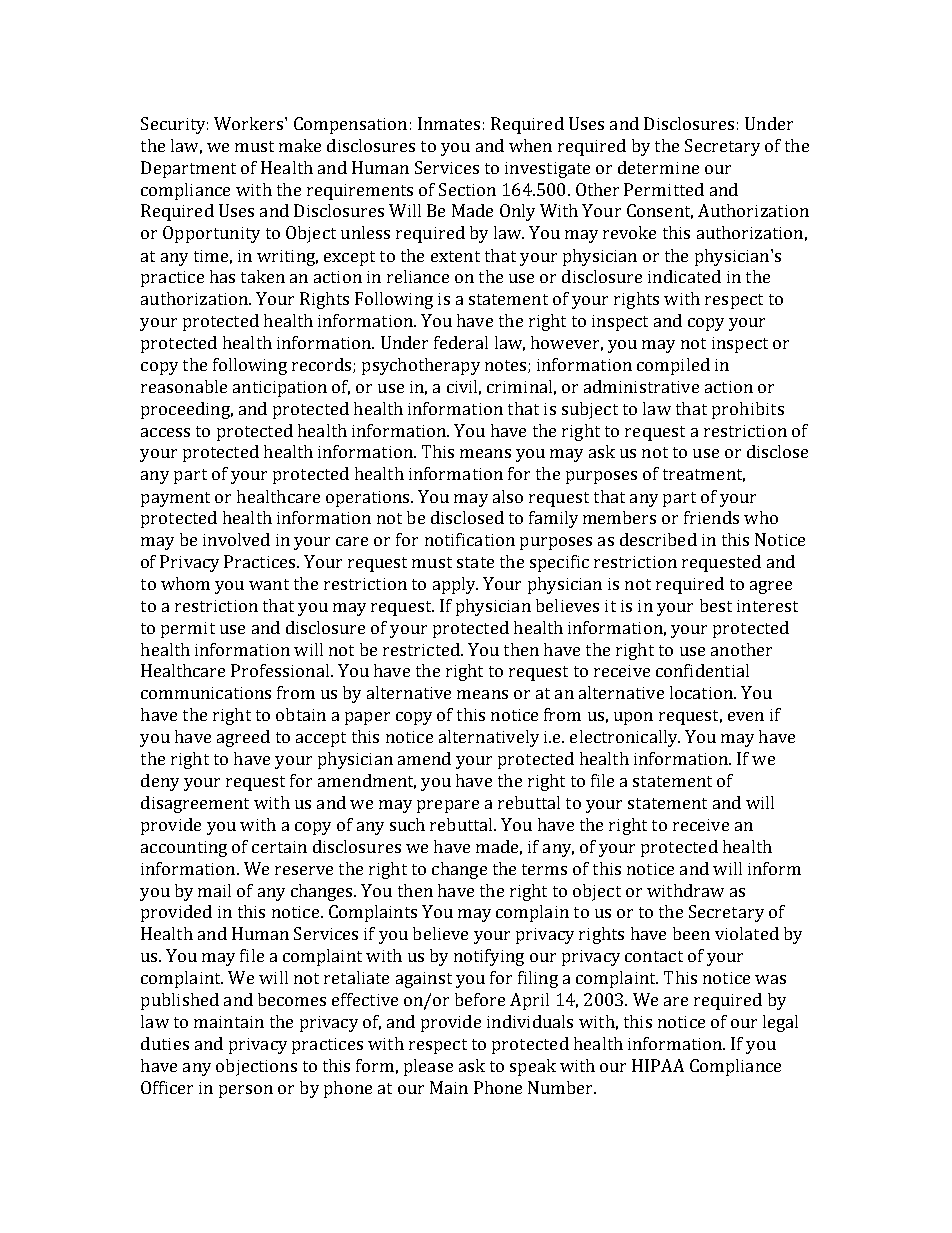 The width and height of the document is (952, 1233). What do you see at coordinates (658, 167) in the document?
I see `determine` at bounding box center [658, 167].
